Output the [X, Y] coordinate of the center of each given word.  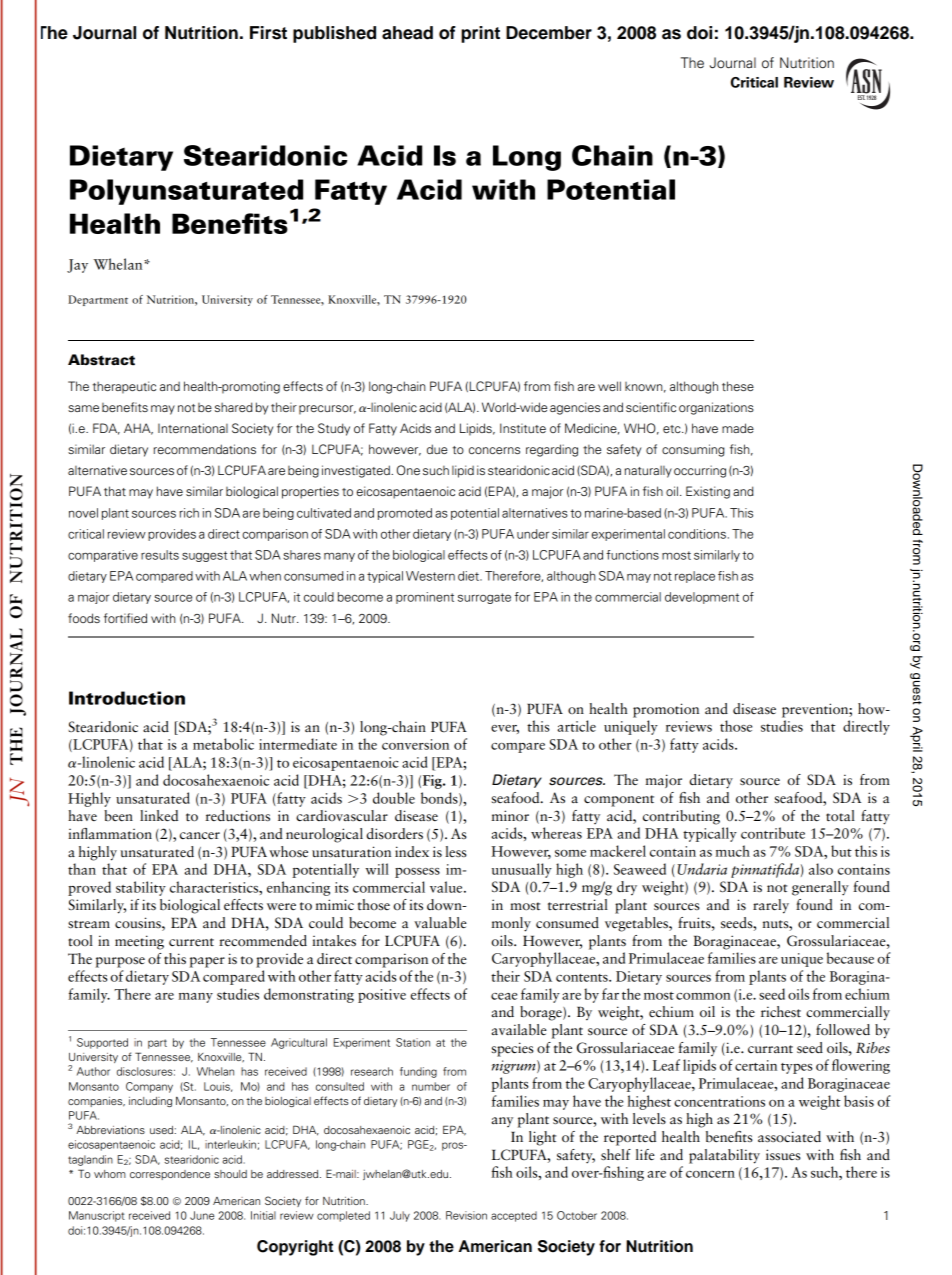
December [549, 33]
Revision [466, 1215]
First [268, 33]
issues [783, 1154]
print [480, 34]
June [202, 1215]
